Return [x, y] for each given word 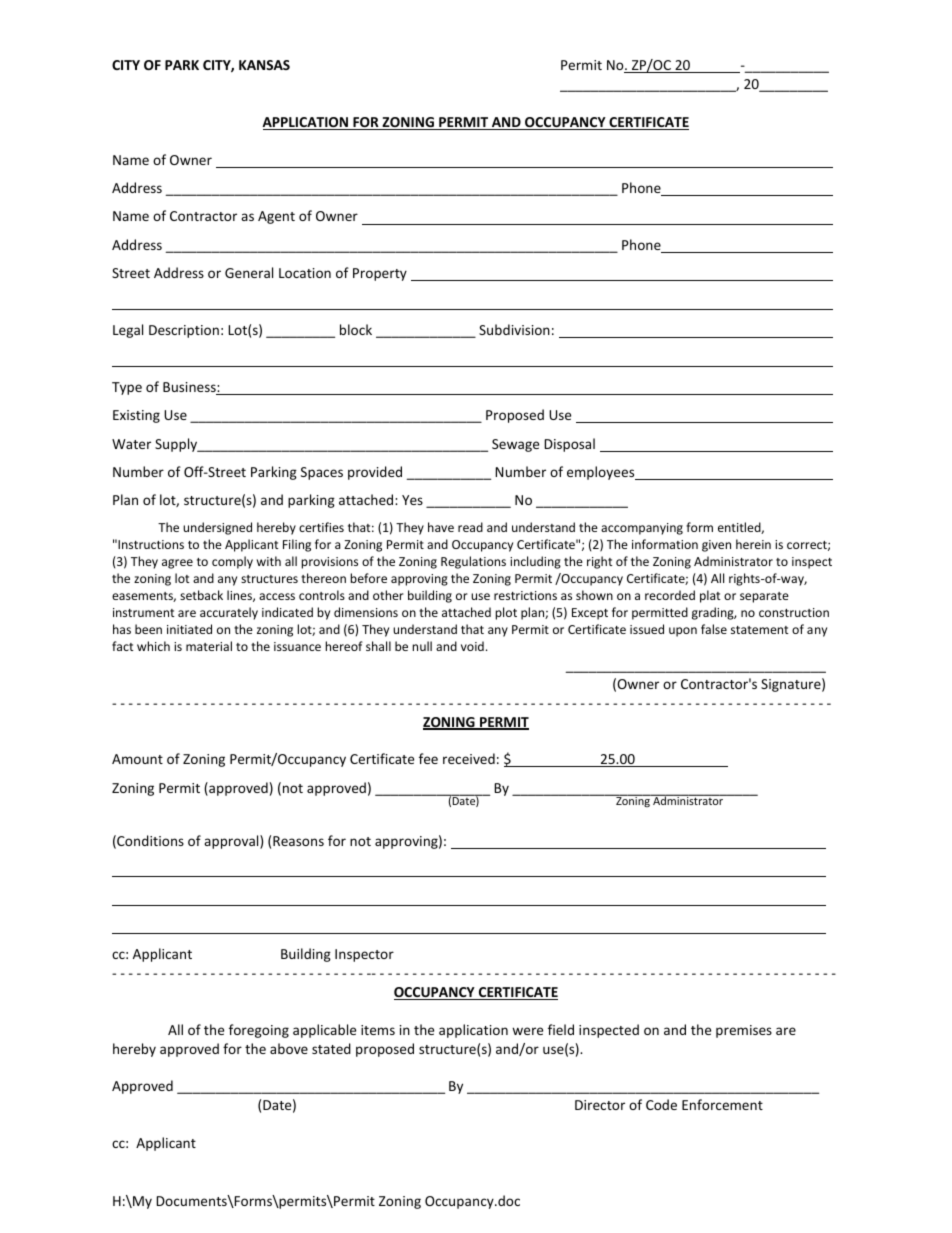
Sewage [515, 445]
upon [683, 632]
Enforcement [722, 1104]
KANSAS [264, 65]
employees [602, 473]
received [469, 758]
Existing [136, 416]
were [527, 1031]
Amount [137, 759]
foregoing [259, 1031]
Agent [276, 217]
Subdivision [514, 329]
